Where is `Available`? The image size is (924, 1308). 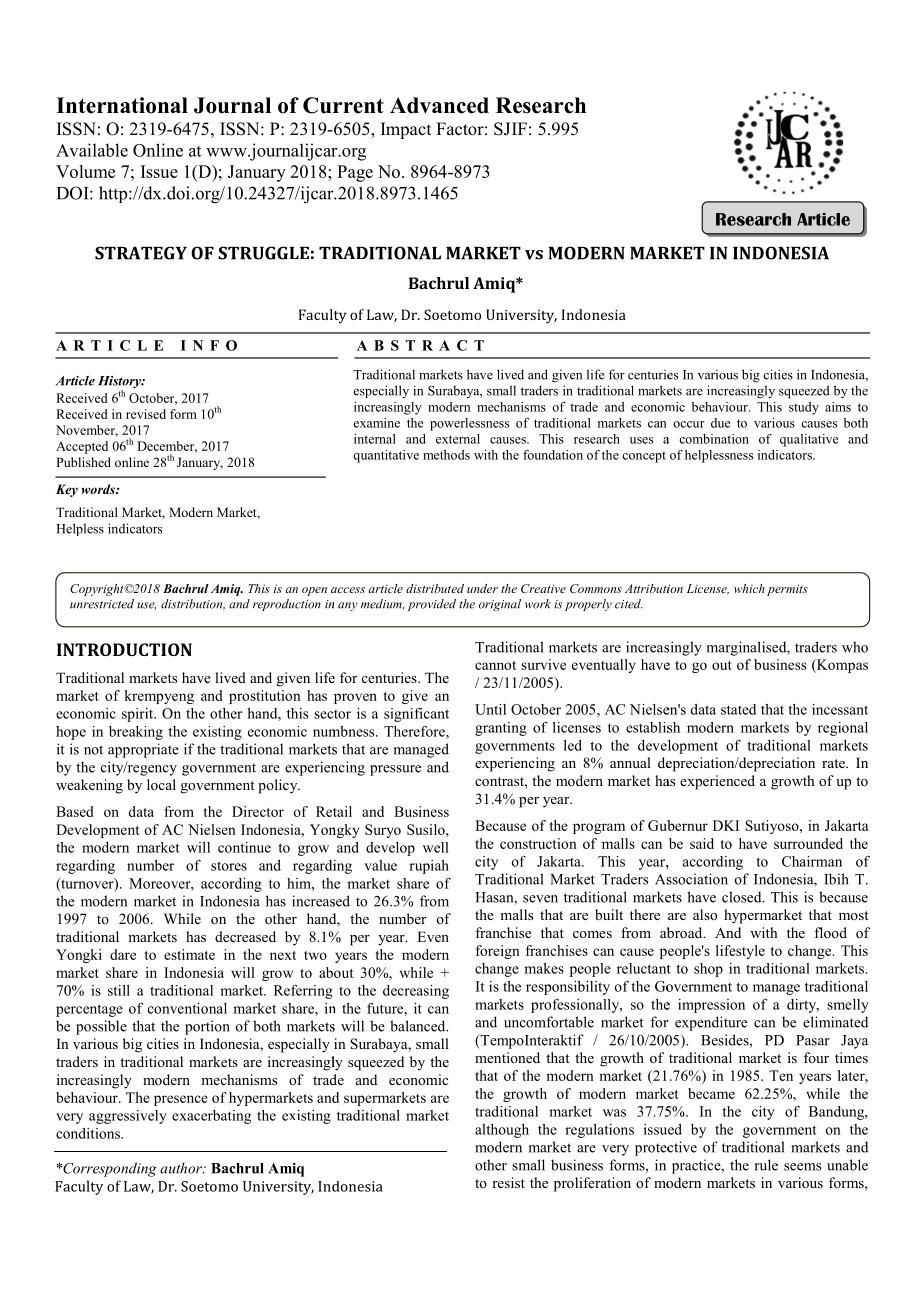 Available is located at coordinates (92, 150).
